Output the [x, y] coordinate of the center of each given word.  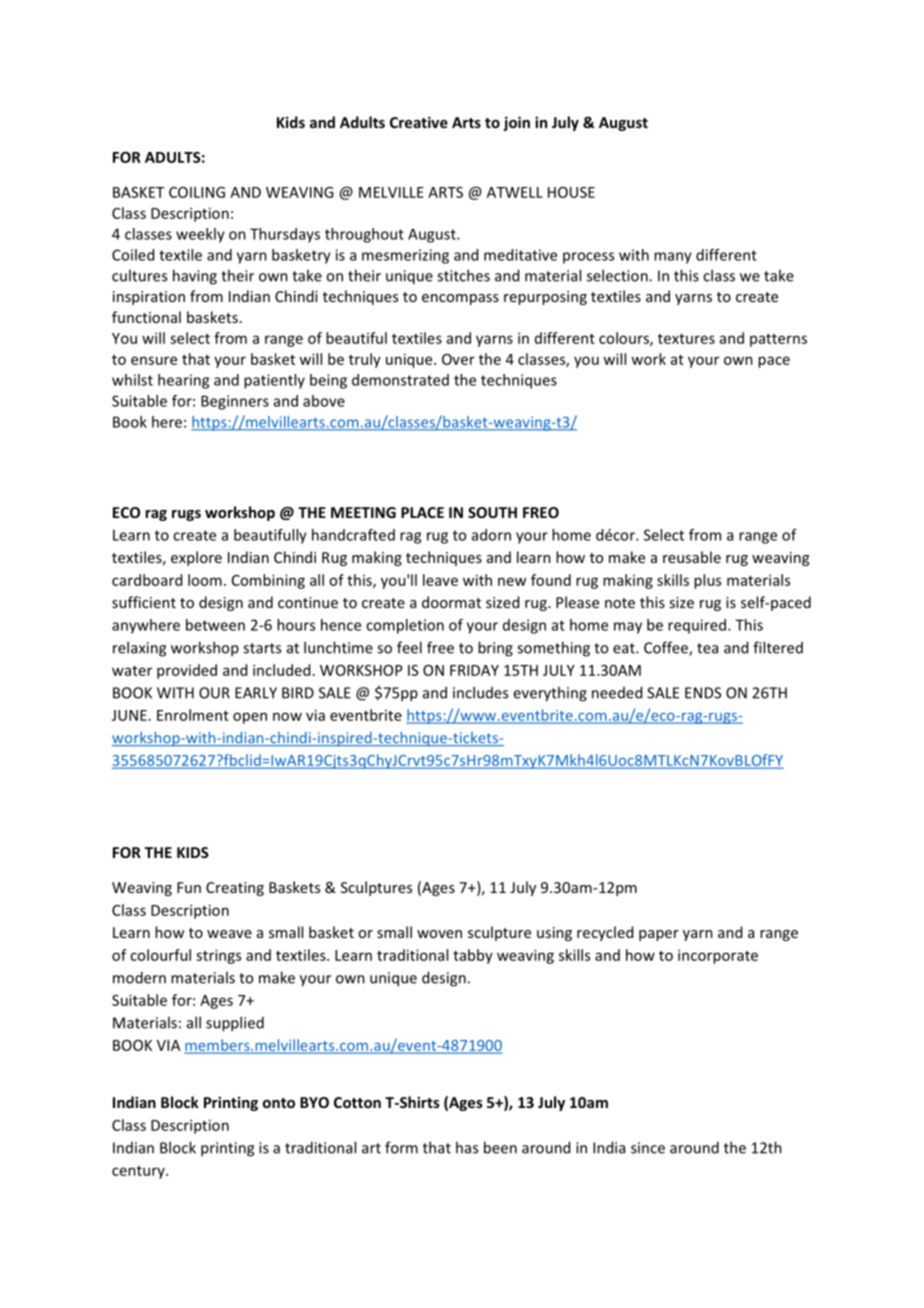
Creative [419, 122]
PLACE [422, 512]
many [673, 258]
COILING [197, 192]
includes [480, 692]
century [139, 1172]
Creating [235, 889]
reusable [692, 557]
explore [196, 558]
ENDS [703, 693]
